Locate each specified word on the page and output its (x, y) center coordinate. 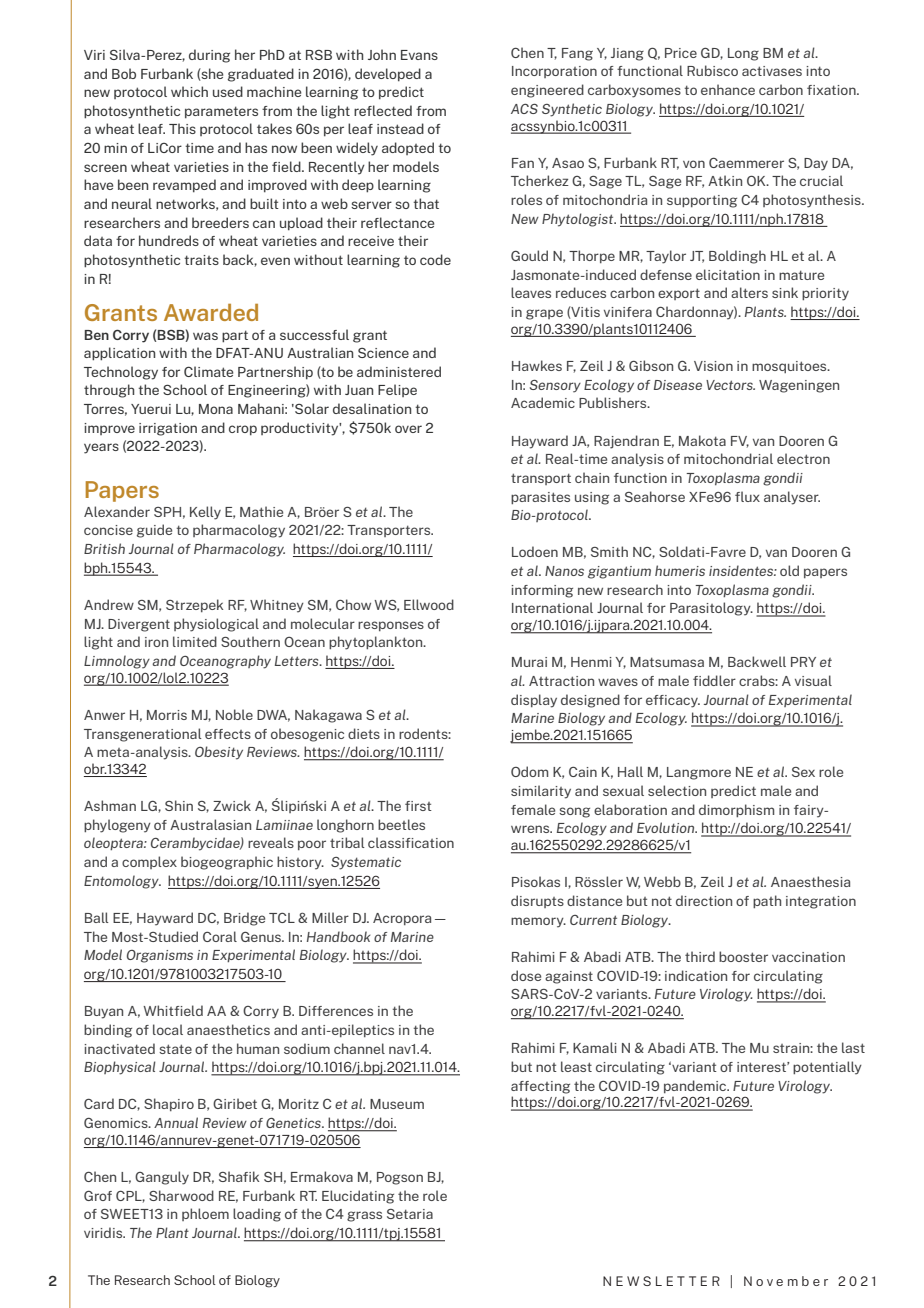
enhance (728, 89)
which (189, 91)
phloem (205, 1214)
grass (364, 1216)
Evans (419, 55)
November (786, 1281)
